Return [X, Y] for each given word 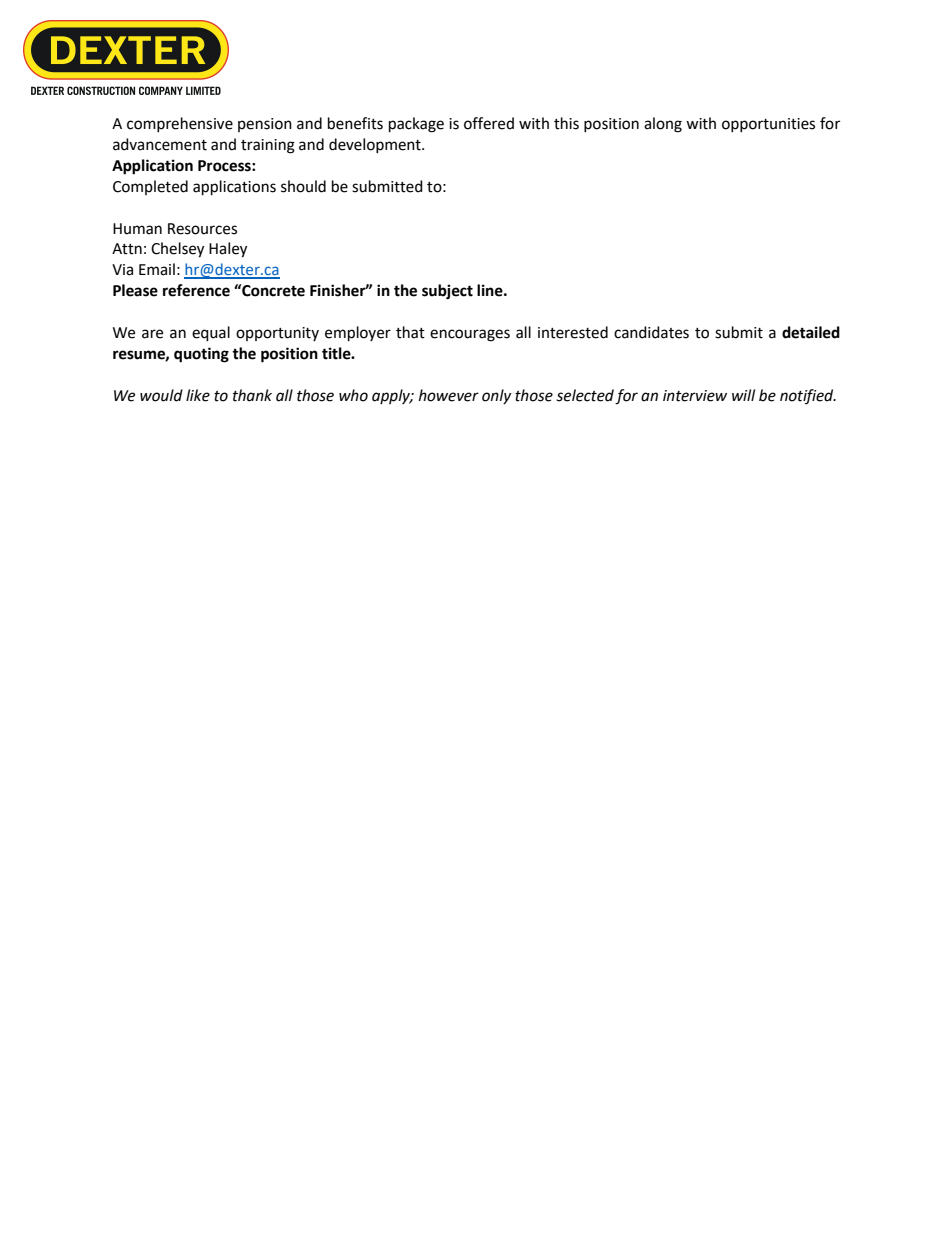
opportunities [768, 125]
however [449, 395]
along [663, 125]
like [198, 395]
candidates [651, 332]
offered [489, 123]
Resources [202, 229]
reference [196, 290]
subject [447, 292]
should [303, 186]
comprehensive [180, 124]
